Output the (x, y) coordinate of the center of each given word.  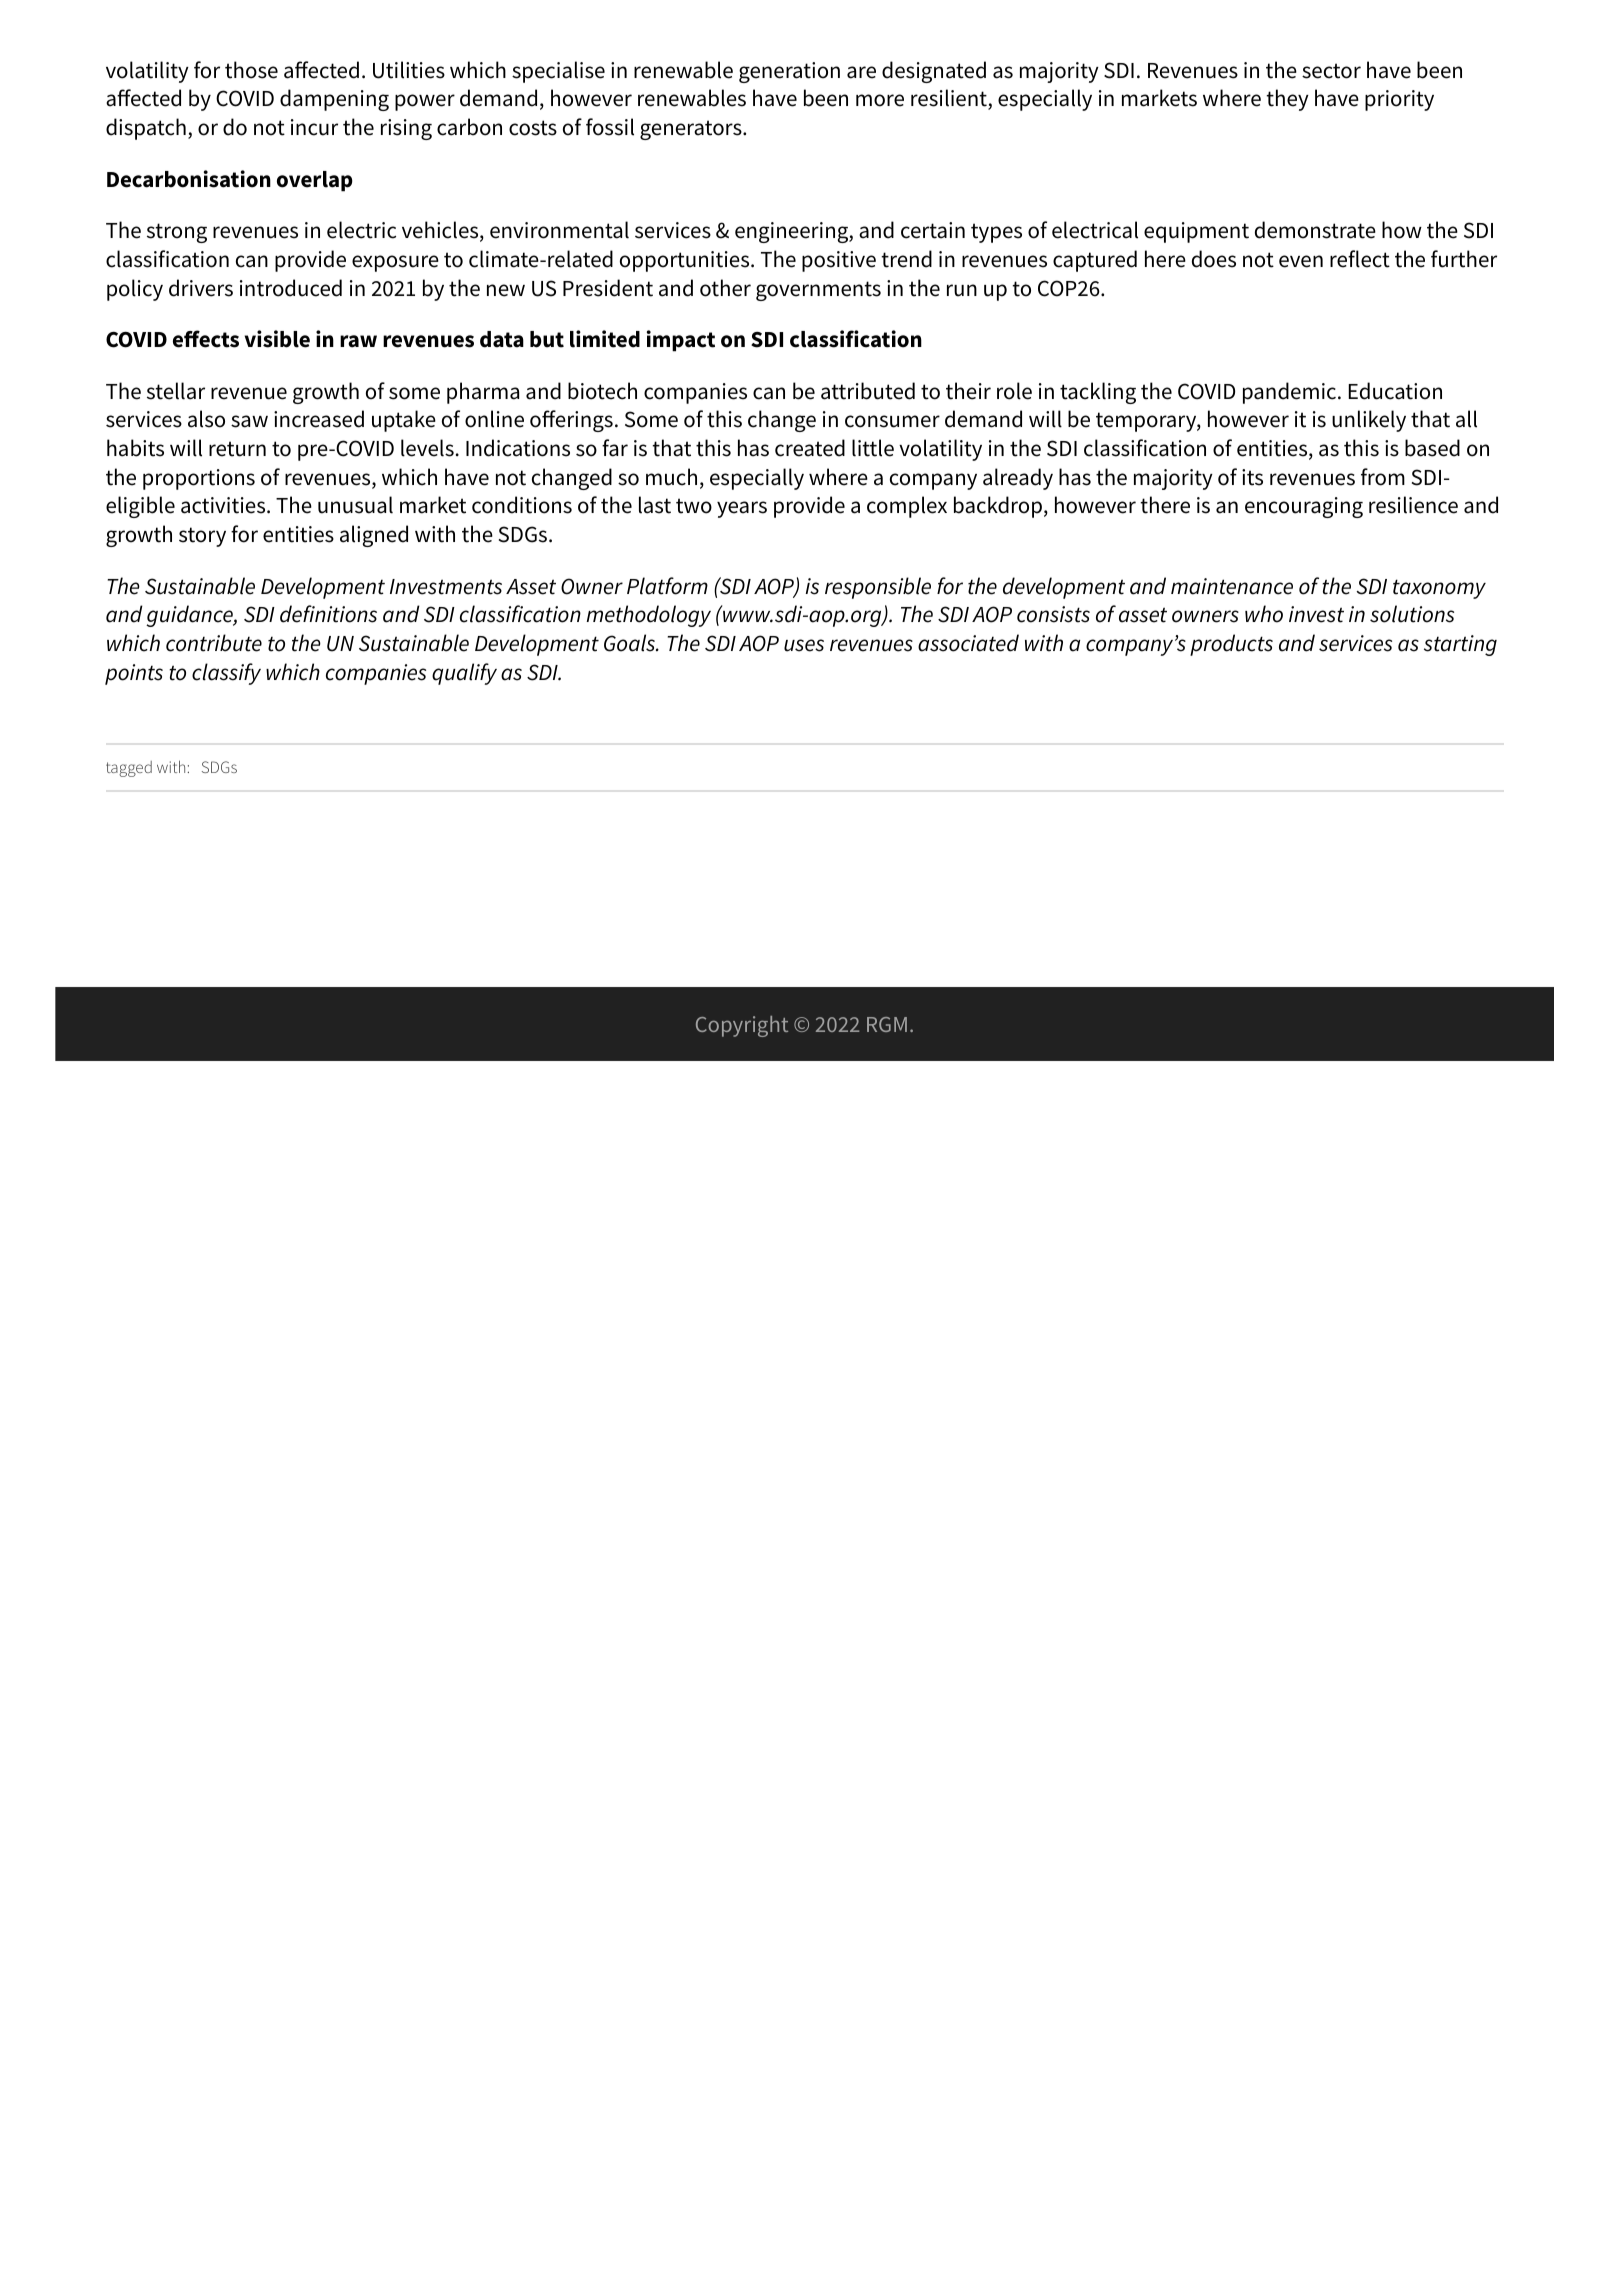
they (1287, 100)
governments (818, 291)
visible (277, 339)
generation (789, 72)
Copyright (742, 1026)
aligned (374, 536)
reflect (1360, 259)
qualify (464, 674)
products (1231, 645)
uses (804, 645)
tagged (129, 769)
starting (1460, 645)
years (742, 509)
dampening (334, 100)
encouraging (1304, 507)
